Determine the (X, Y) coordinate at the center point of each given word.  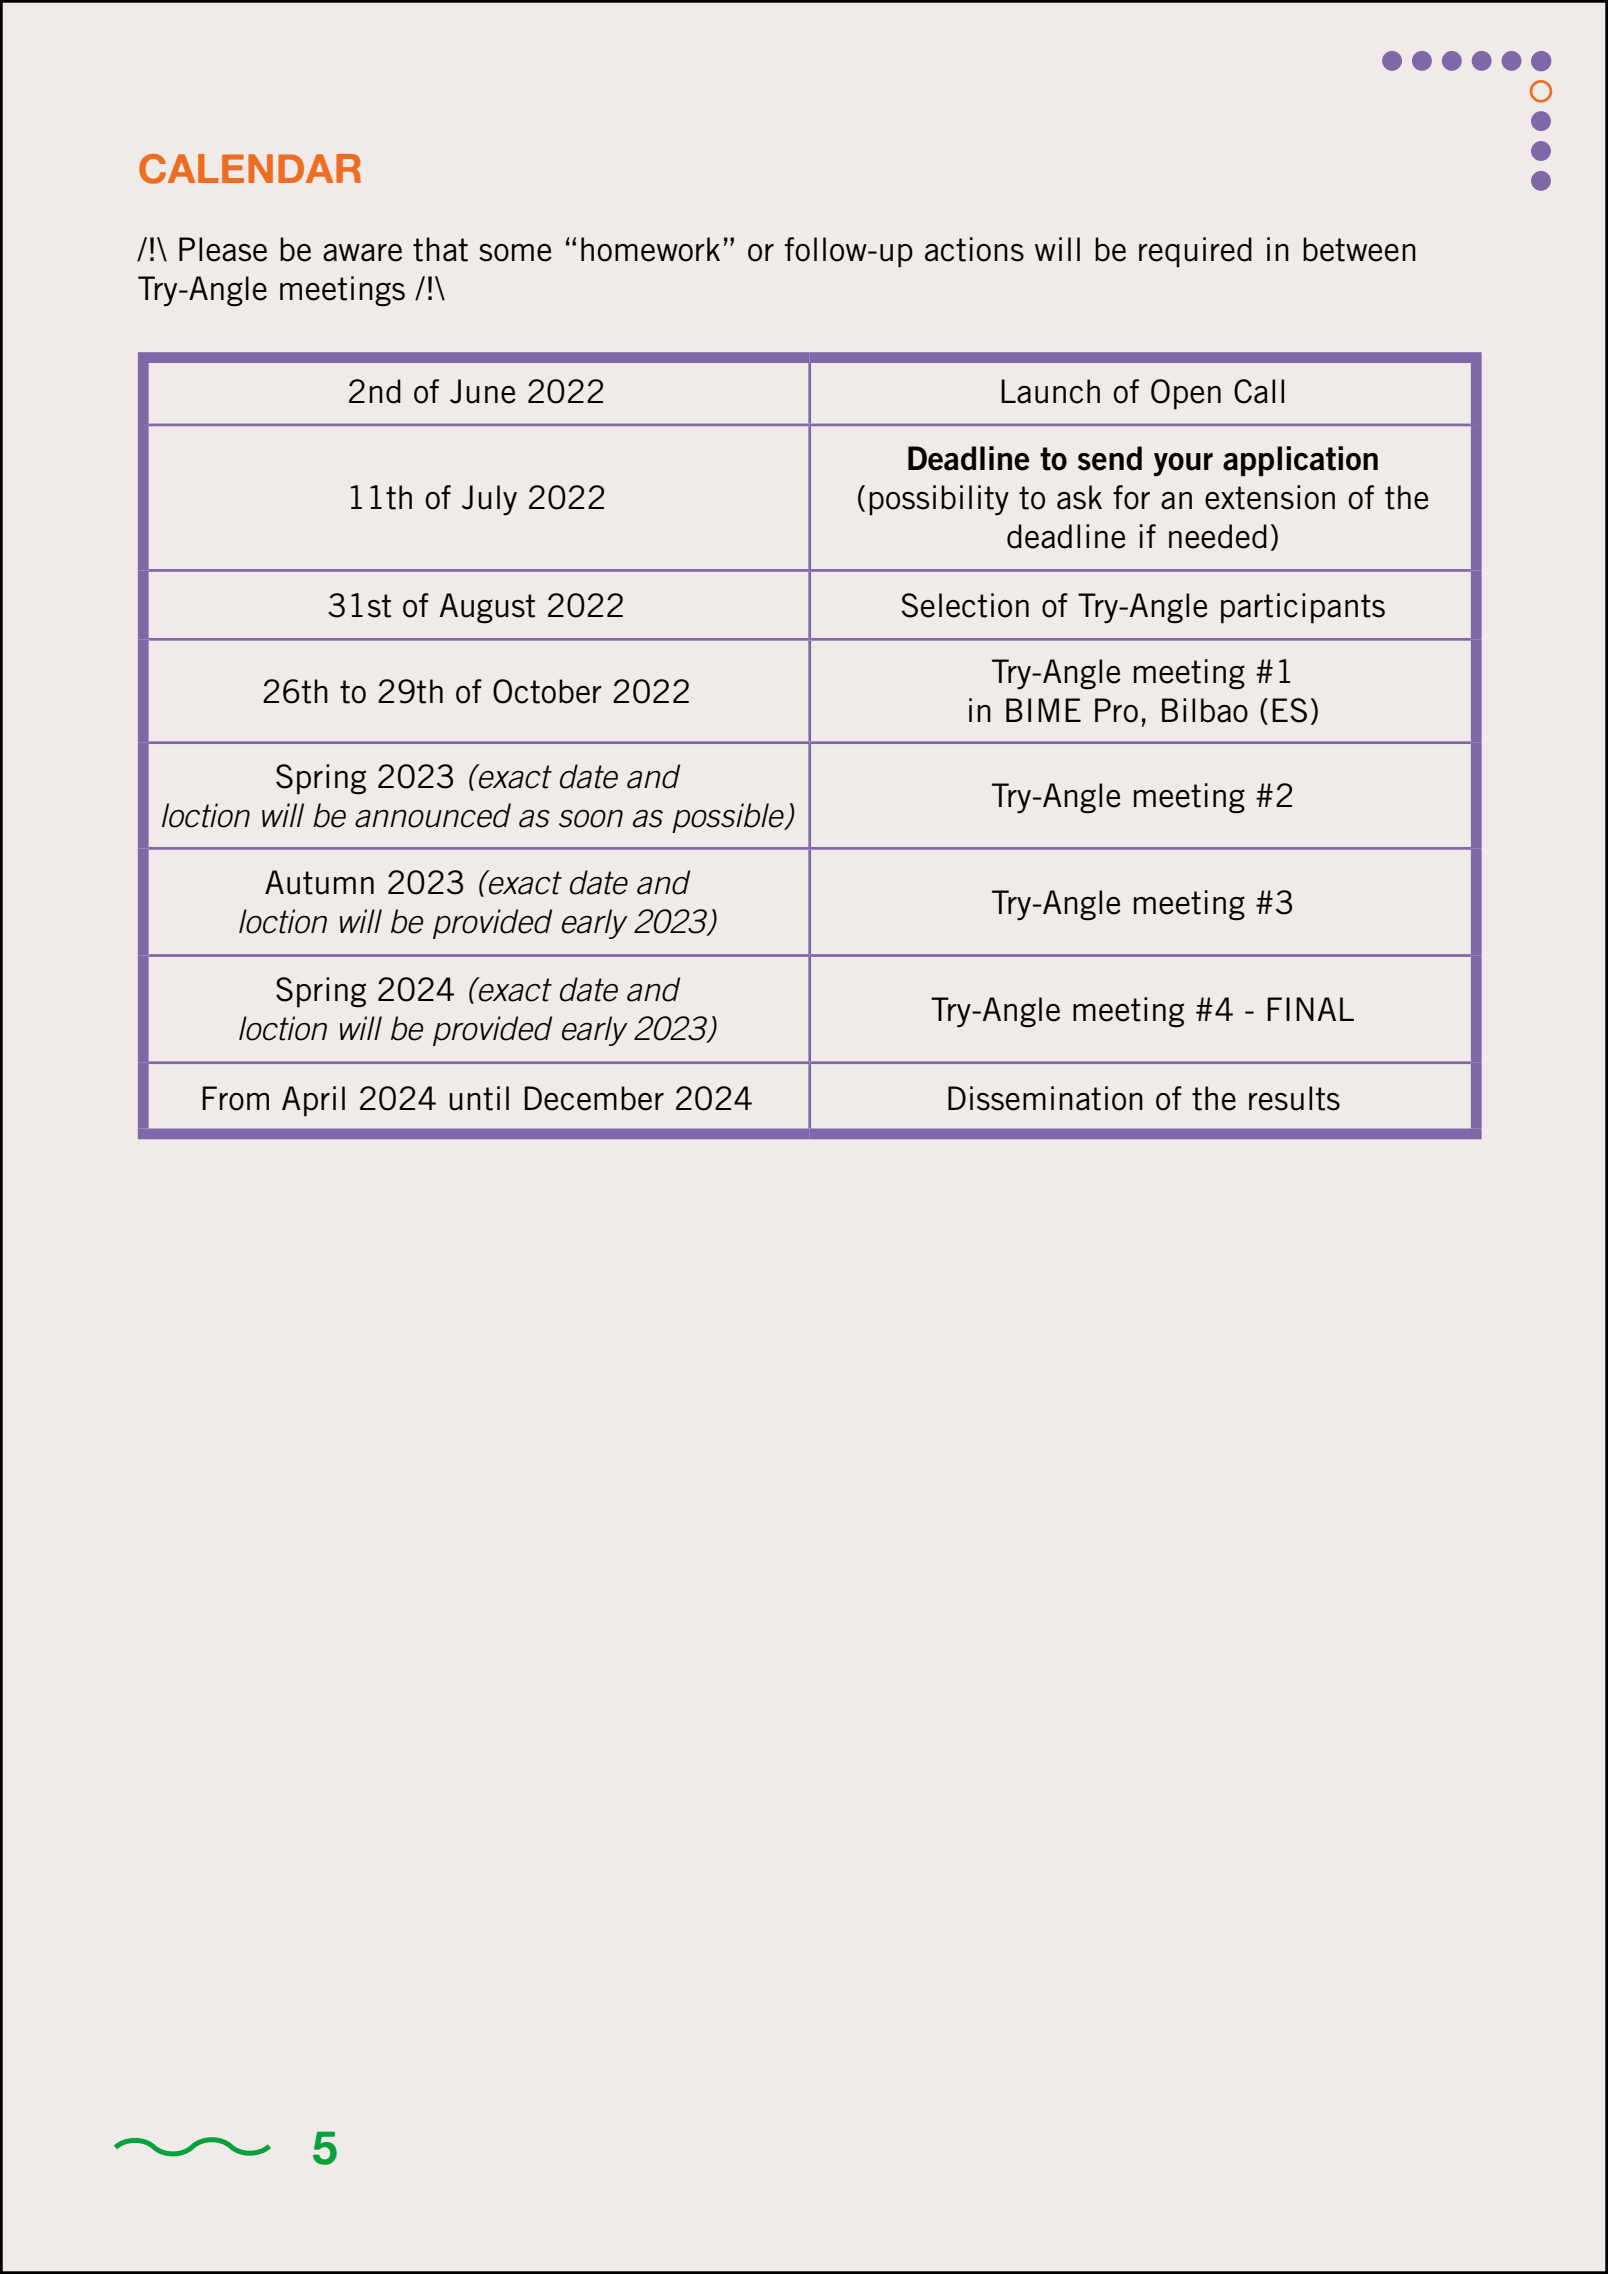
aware (362, 253)
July (489, 500)
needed (1218, 536)
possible (729, 818)
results (1294, 1098)
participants (1303, 608)
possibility (939, 500)
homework (650, 249)
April (313, 1101)
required (1195, 252)
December (594, 1098)
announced (433, 815)
